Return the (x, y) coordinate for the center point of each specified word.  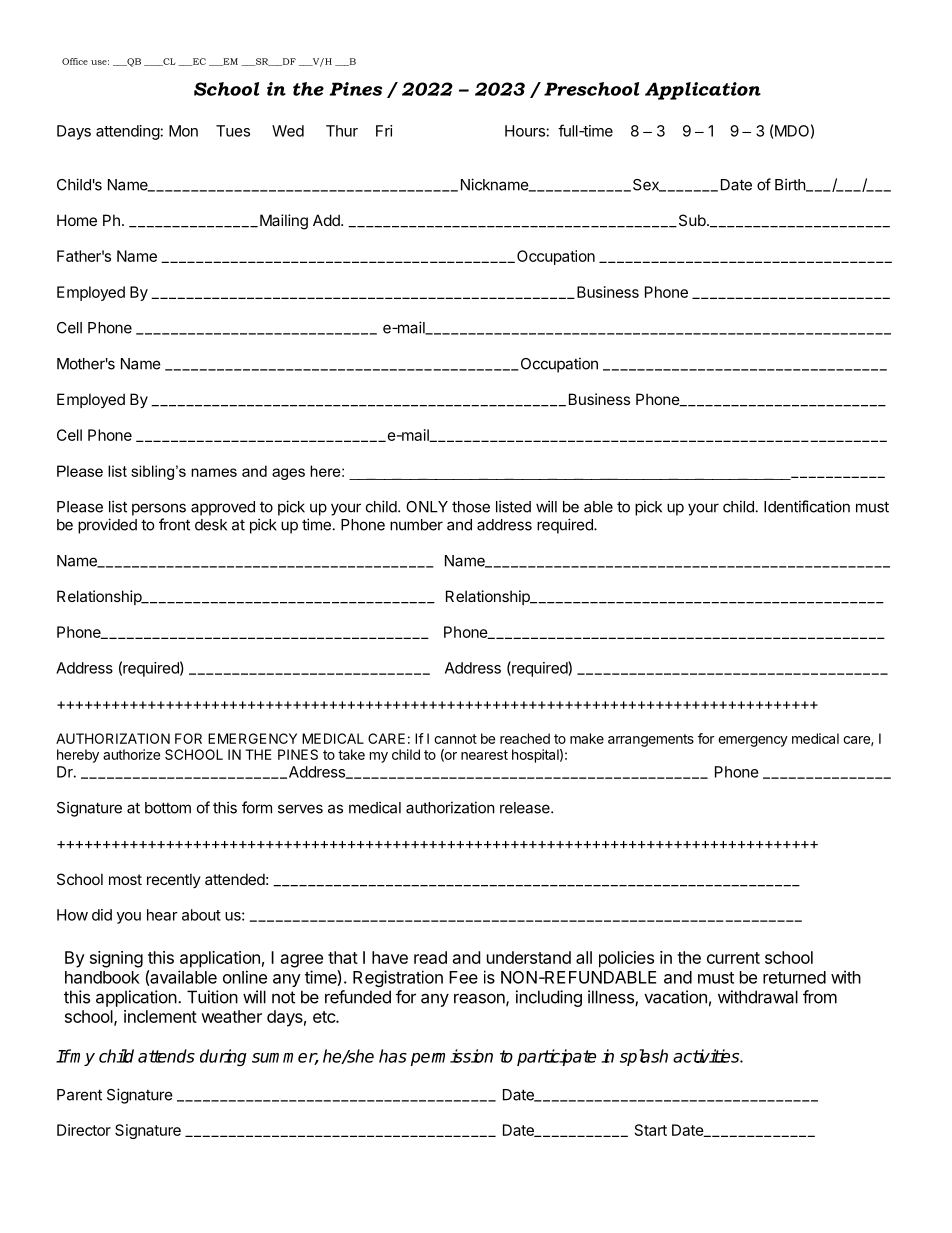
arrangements (651, 740)
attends (166, 1056)
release (526, 808)
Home (77, 220)
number (416, 525)
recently (174, 880)
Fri (384, 131)
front (174, 524)
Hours (525, 131)
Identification (807, 506)
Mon (183, 131)
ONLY (427, 507)
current (733, 958)
